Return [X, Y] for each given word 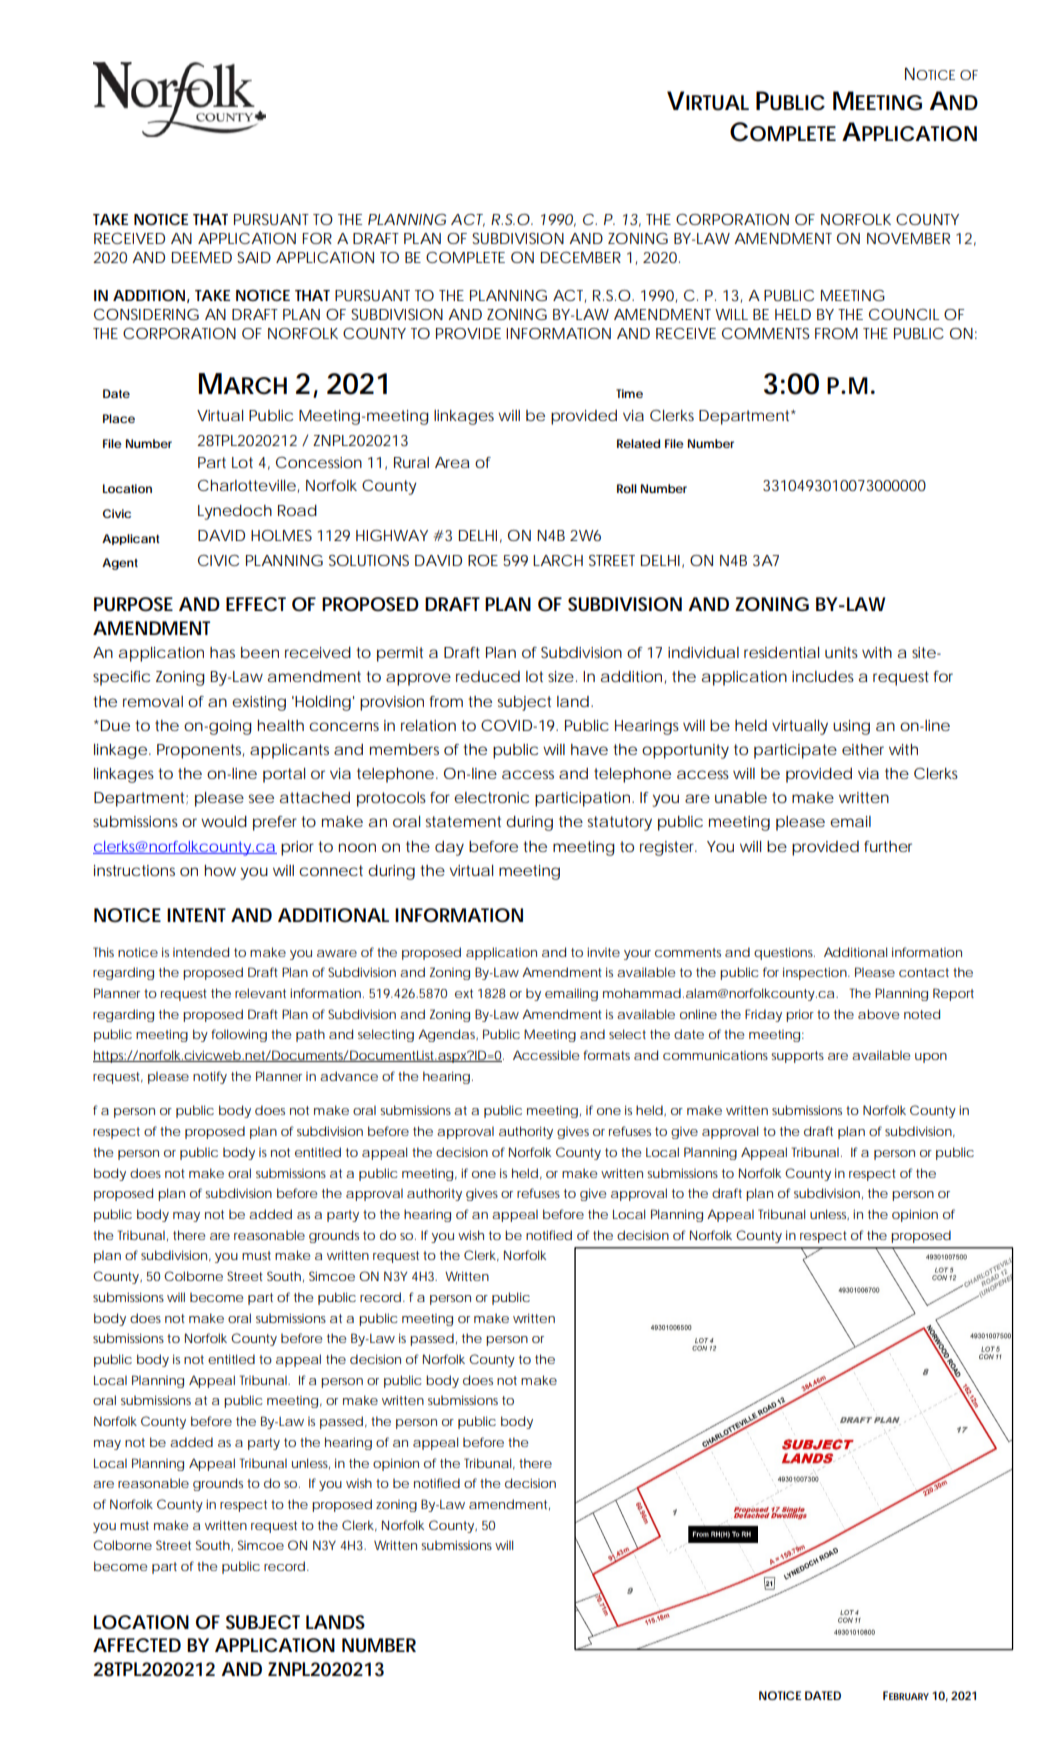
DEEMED [202, 257]
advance [349, 1076]
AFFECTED [137, 1645]
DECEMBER [581, 257]
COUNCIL [904, 314]
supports [797, 1057]
